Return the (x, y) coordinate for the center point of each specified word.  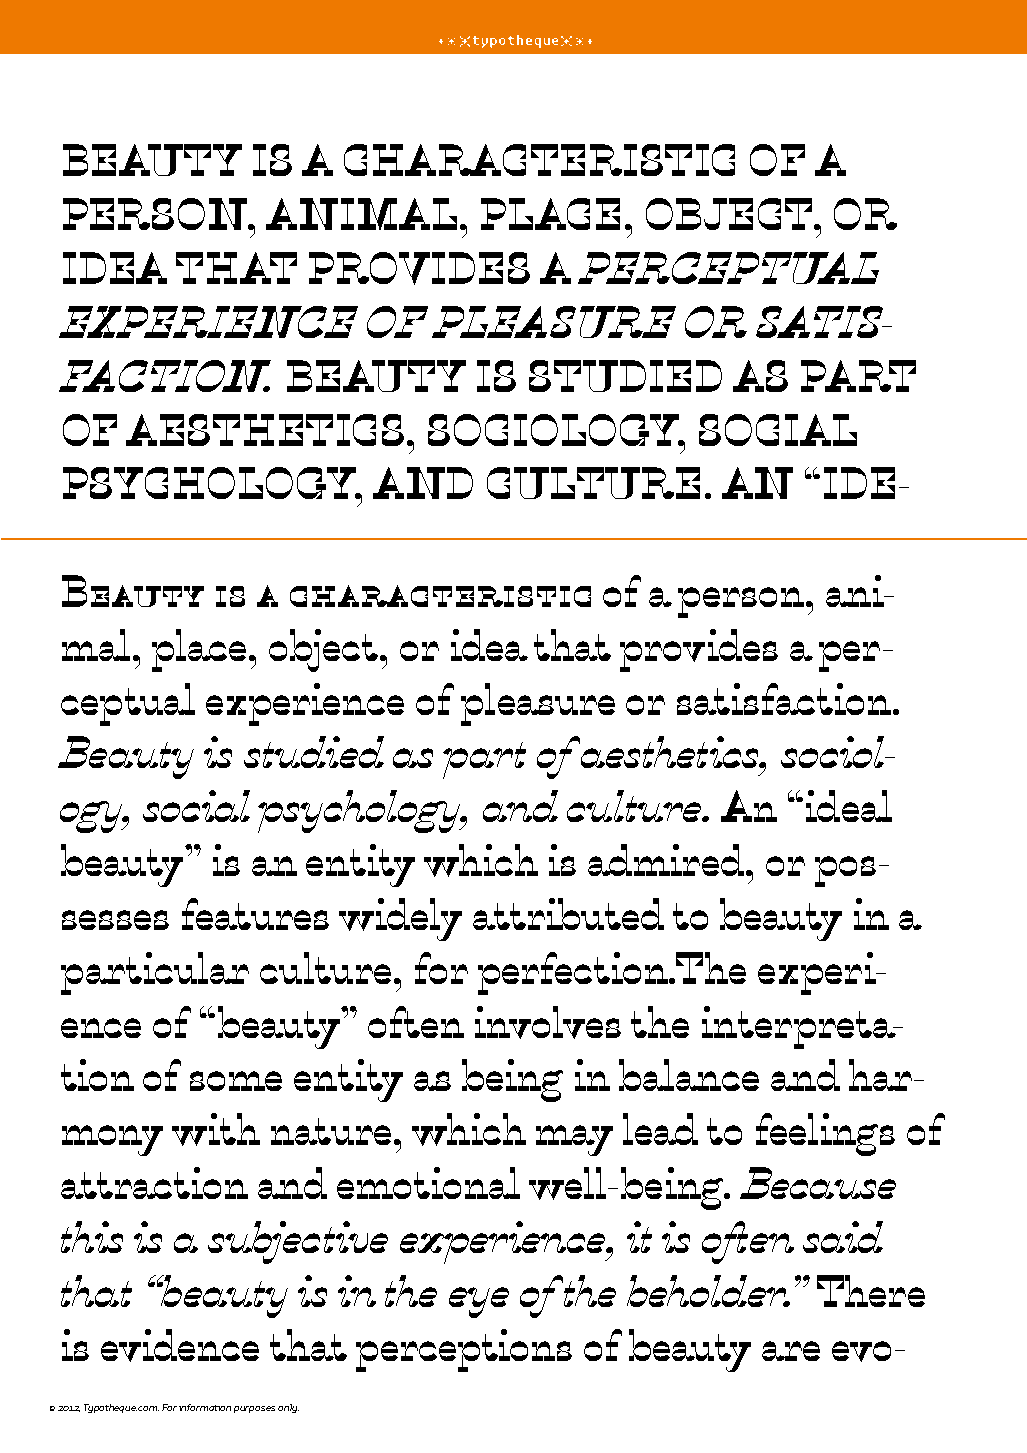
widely (400, 919)
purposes (254, 1409)
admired (666, 860)
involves (548, 1022)
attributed (568, 914)
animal (361, 214)
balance (689, 1075)
